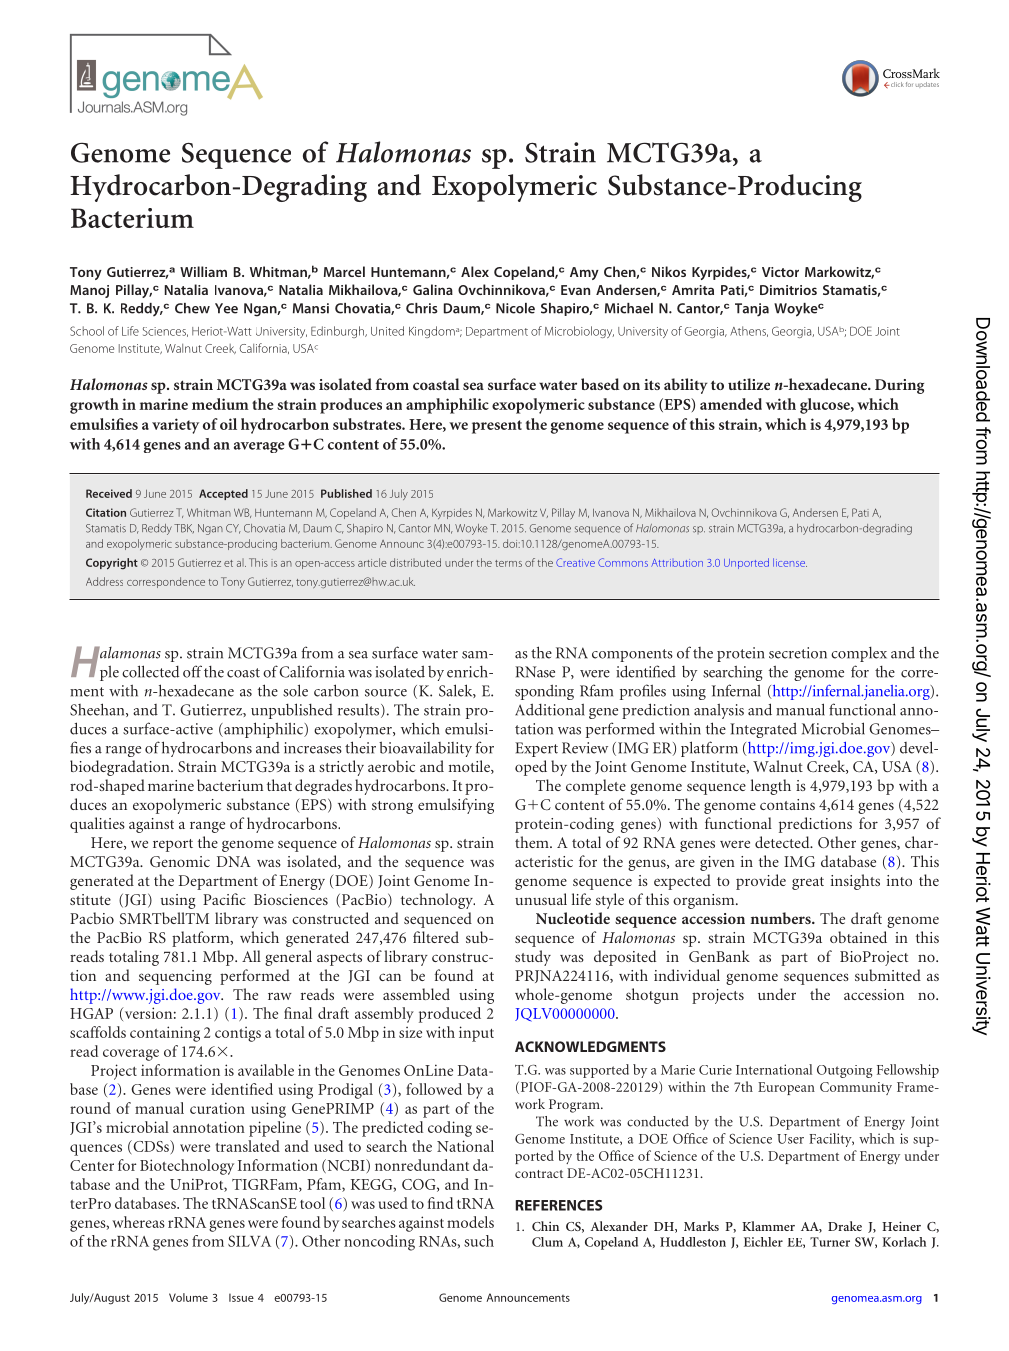  What do you see at coordinates (165, 1034) in the image?
I see `containing` at bounding box center [165, 1034].
